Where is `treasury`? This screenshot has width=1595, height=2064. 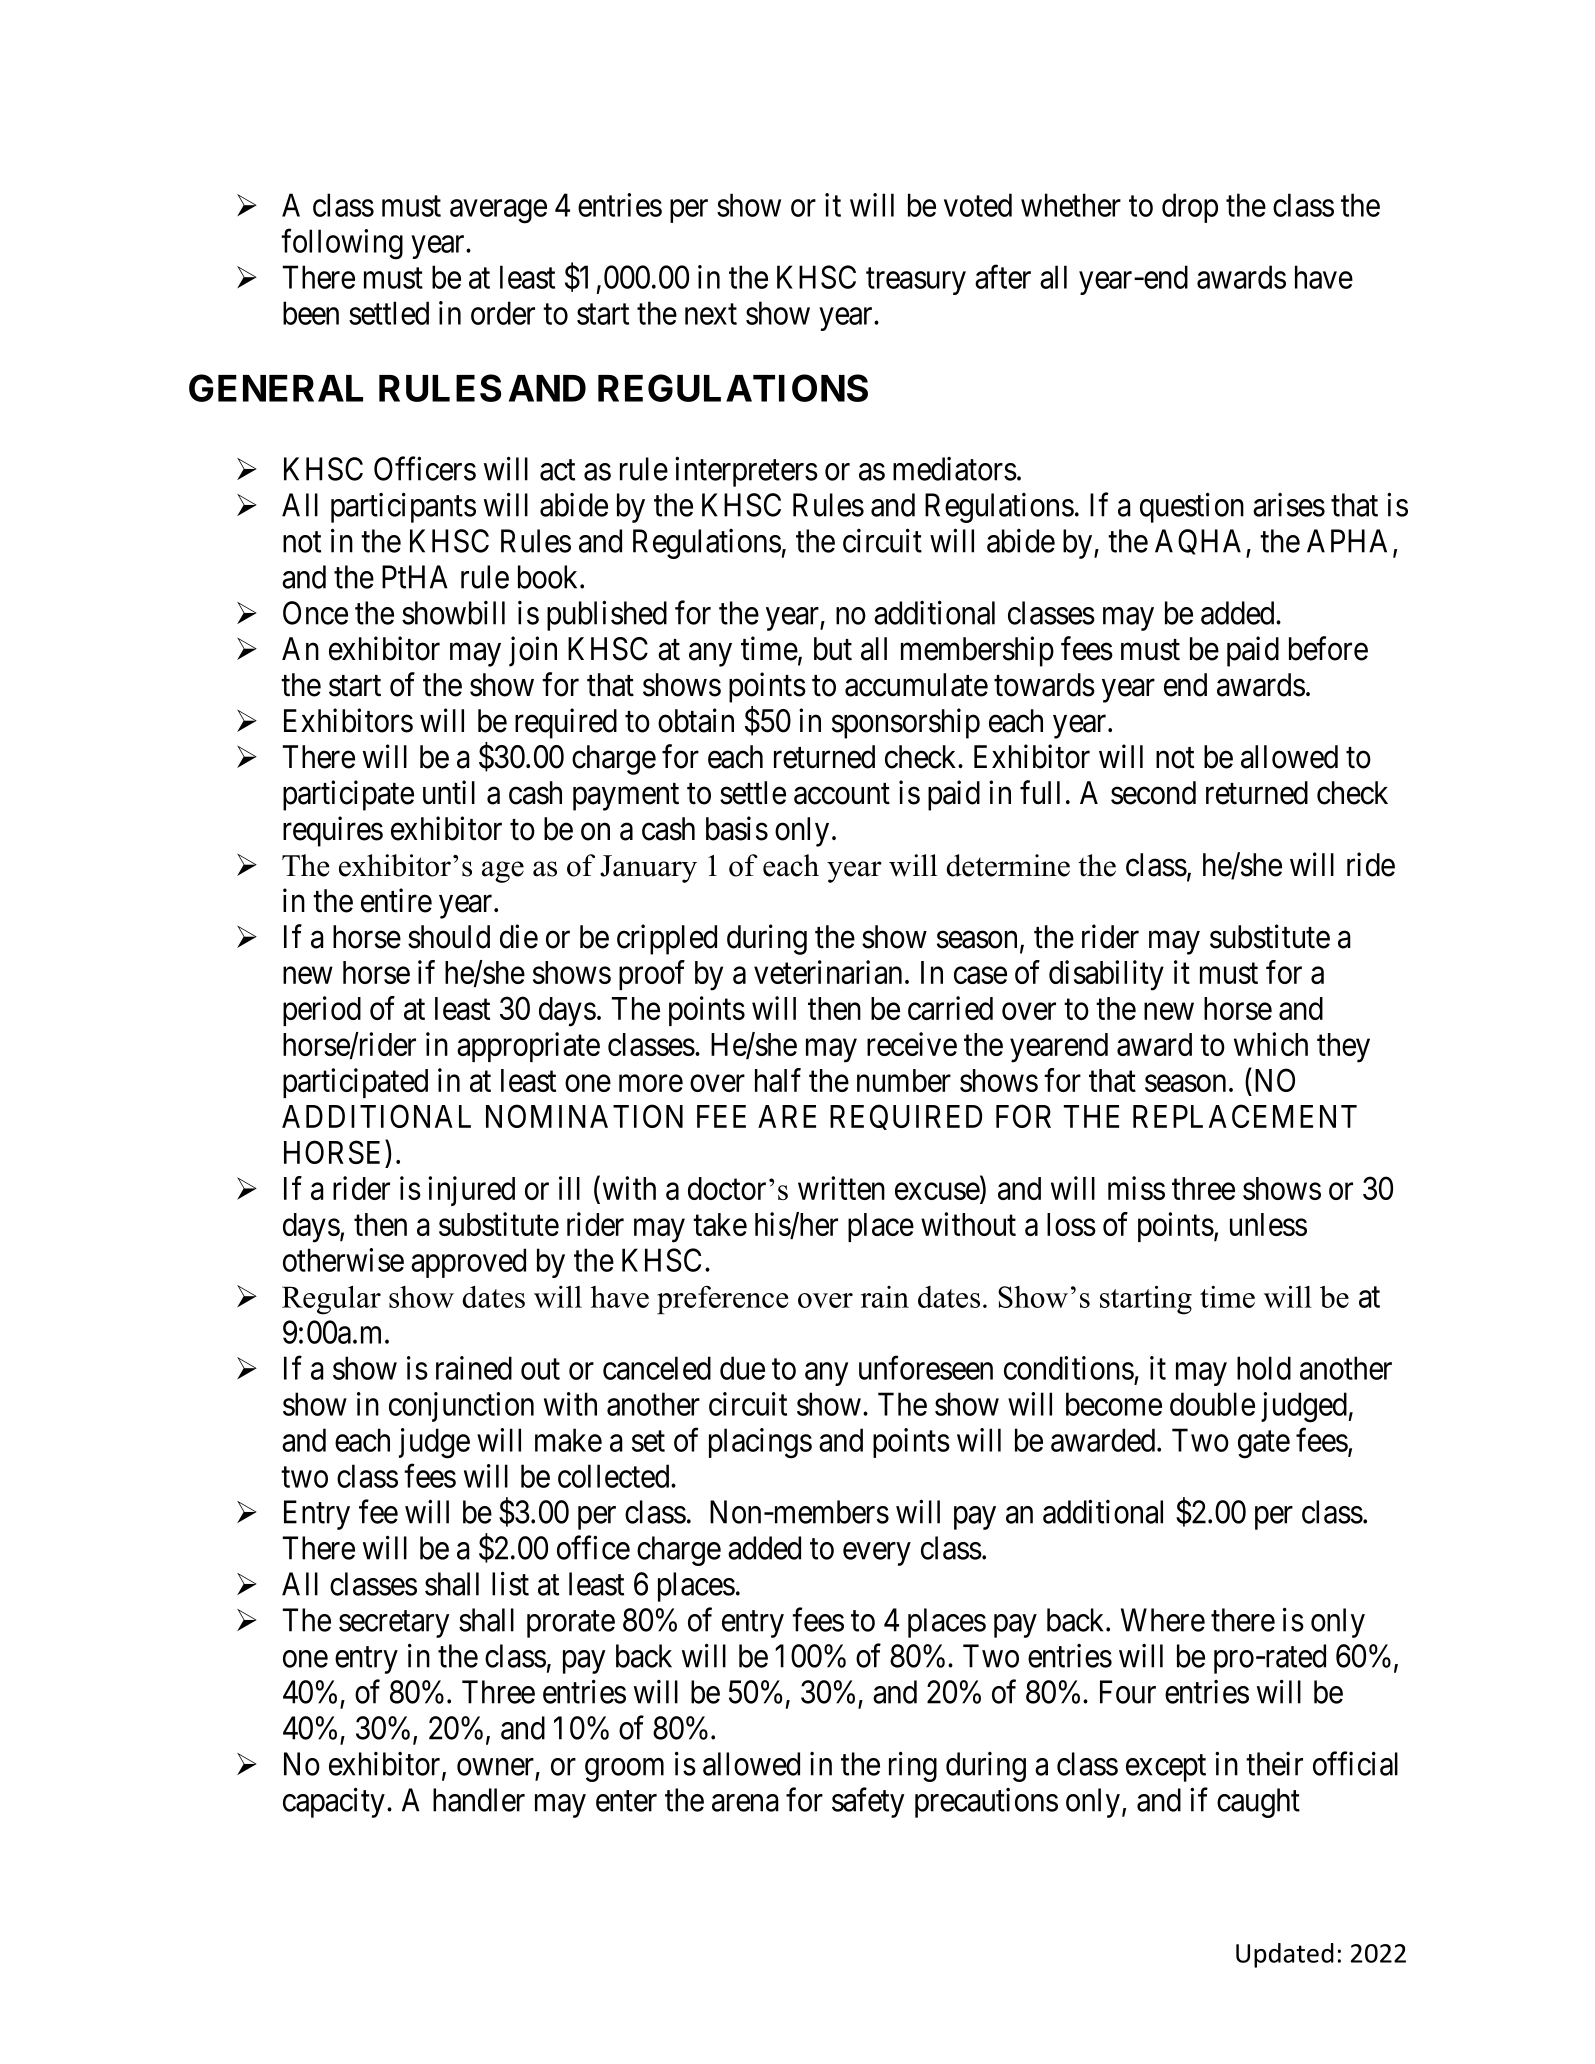 treasury is located at coordinates (916, 281).
